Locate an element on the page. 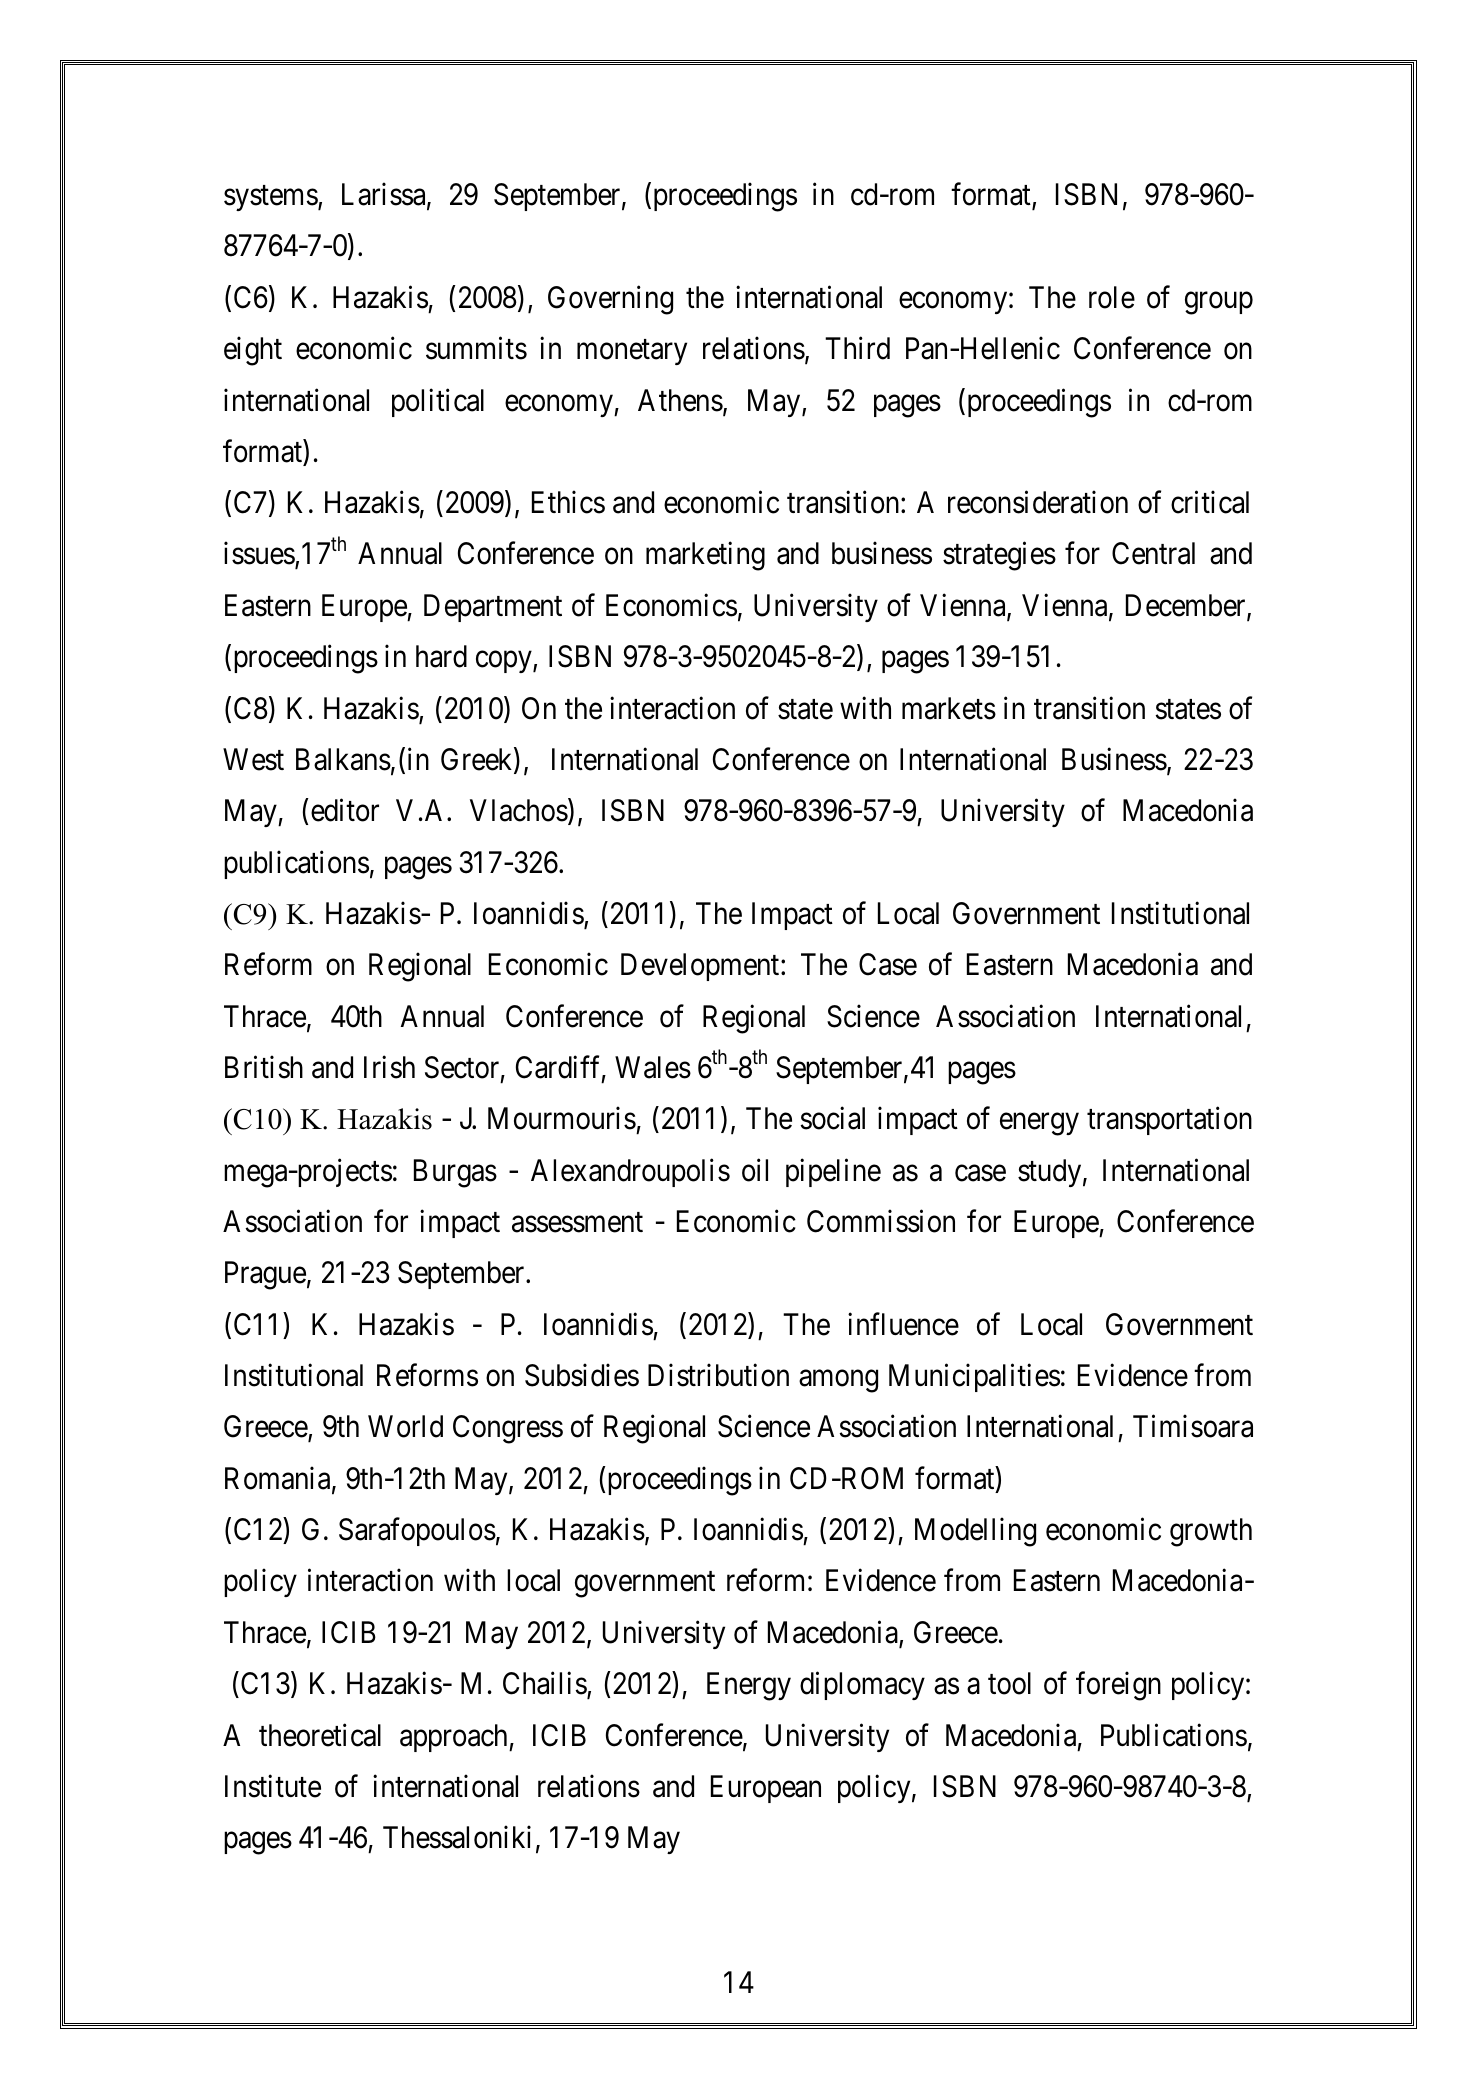 The width and height of the document is (1476, 2088). Irish is located at coordinates (389, 1067).
